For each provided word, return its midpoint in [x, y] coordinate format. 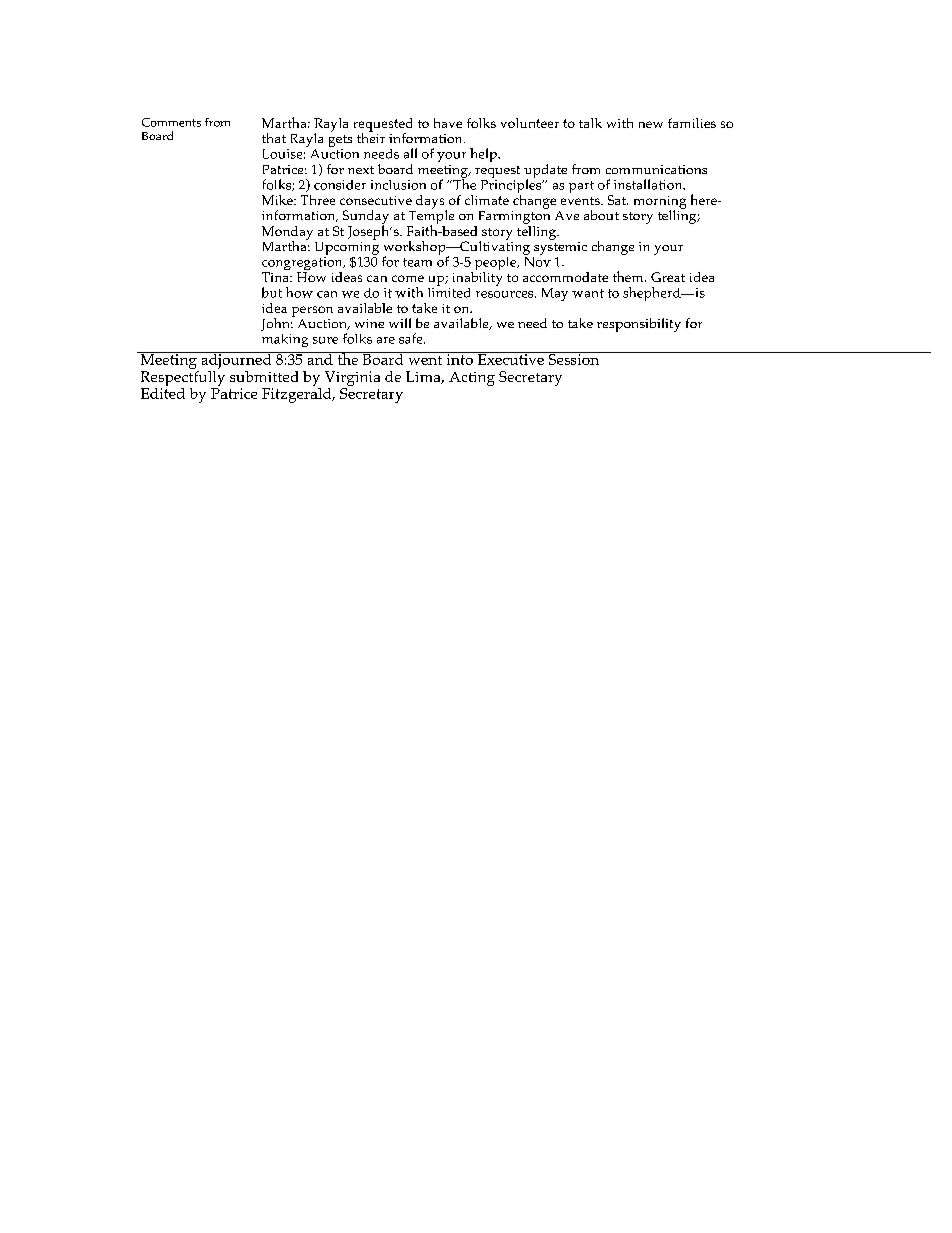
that [274, 138]
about [601, 215]
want [588, 293]
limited [449, 291]
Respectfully [183, 378]
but [272, 292]
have [448, 123]
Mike [278, 200]
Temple [430, 217]
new [651, 124]
